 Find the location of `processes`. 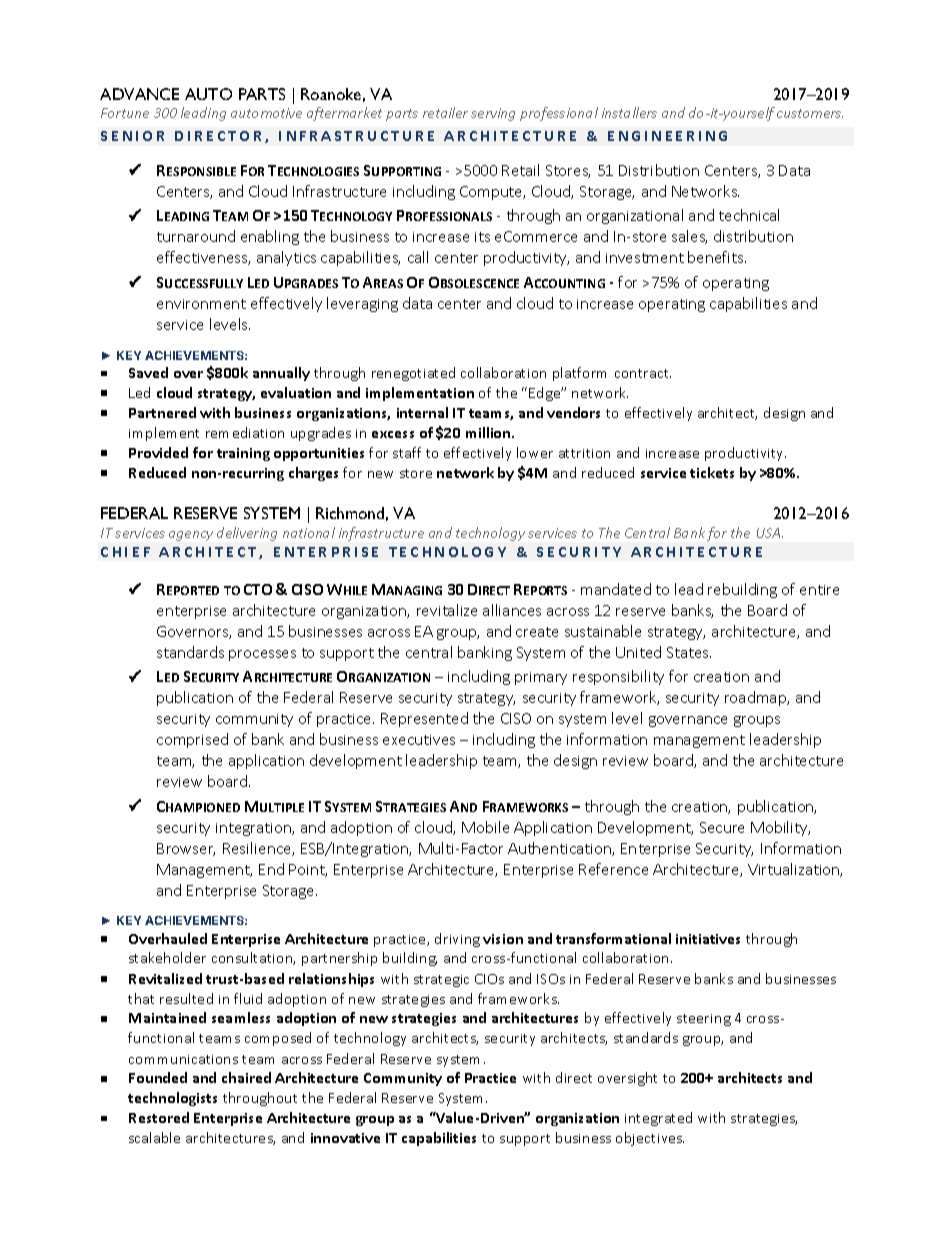

processes is located at coordinates (262, 655).
